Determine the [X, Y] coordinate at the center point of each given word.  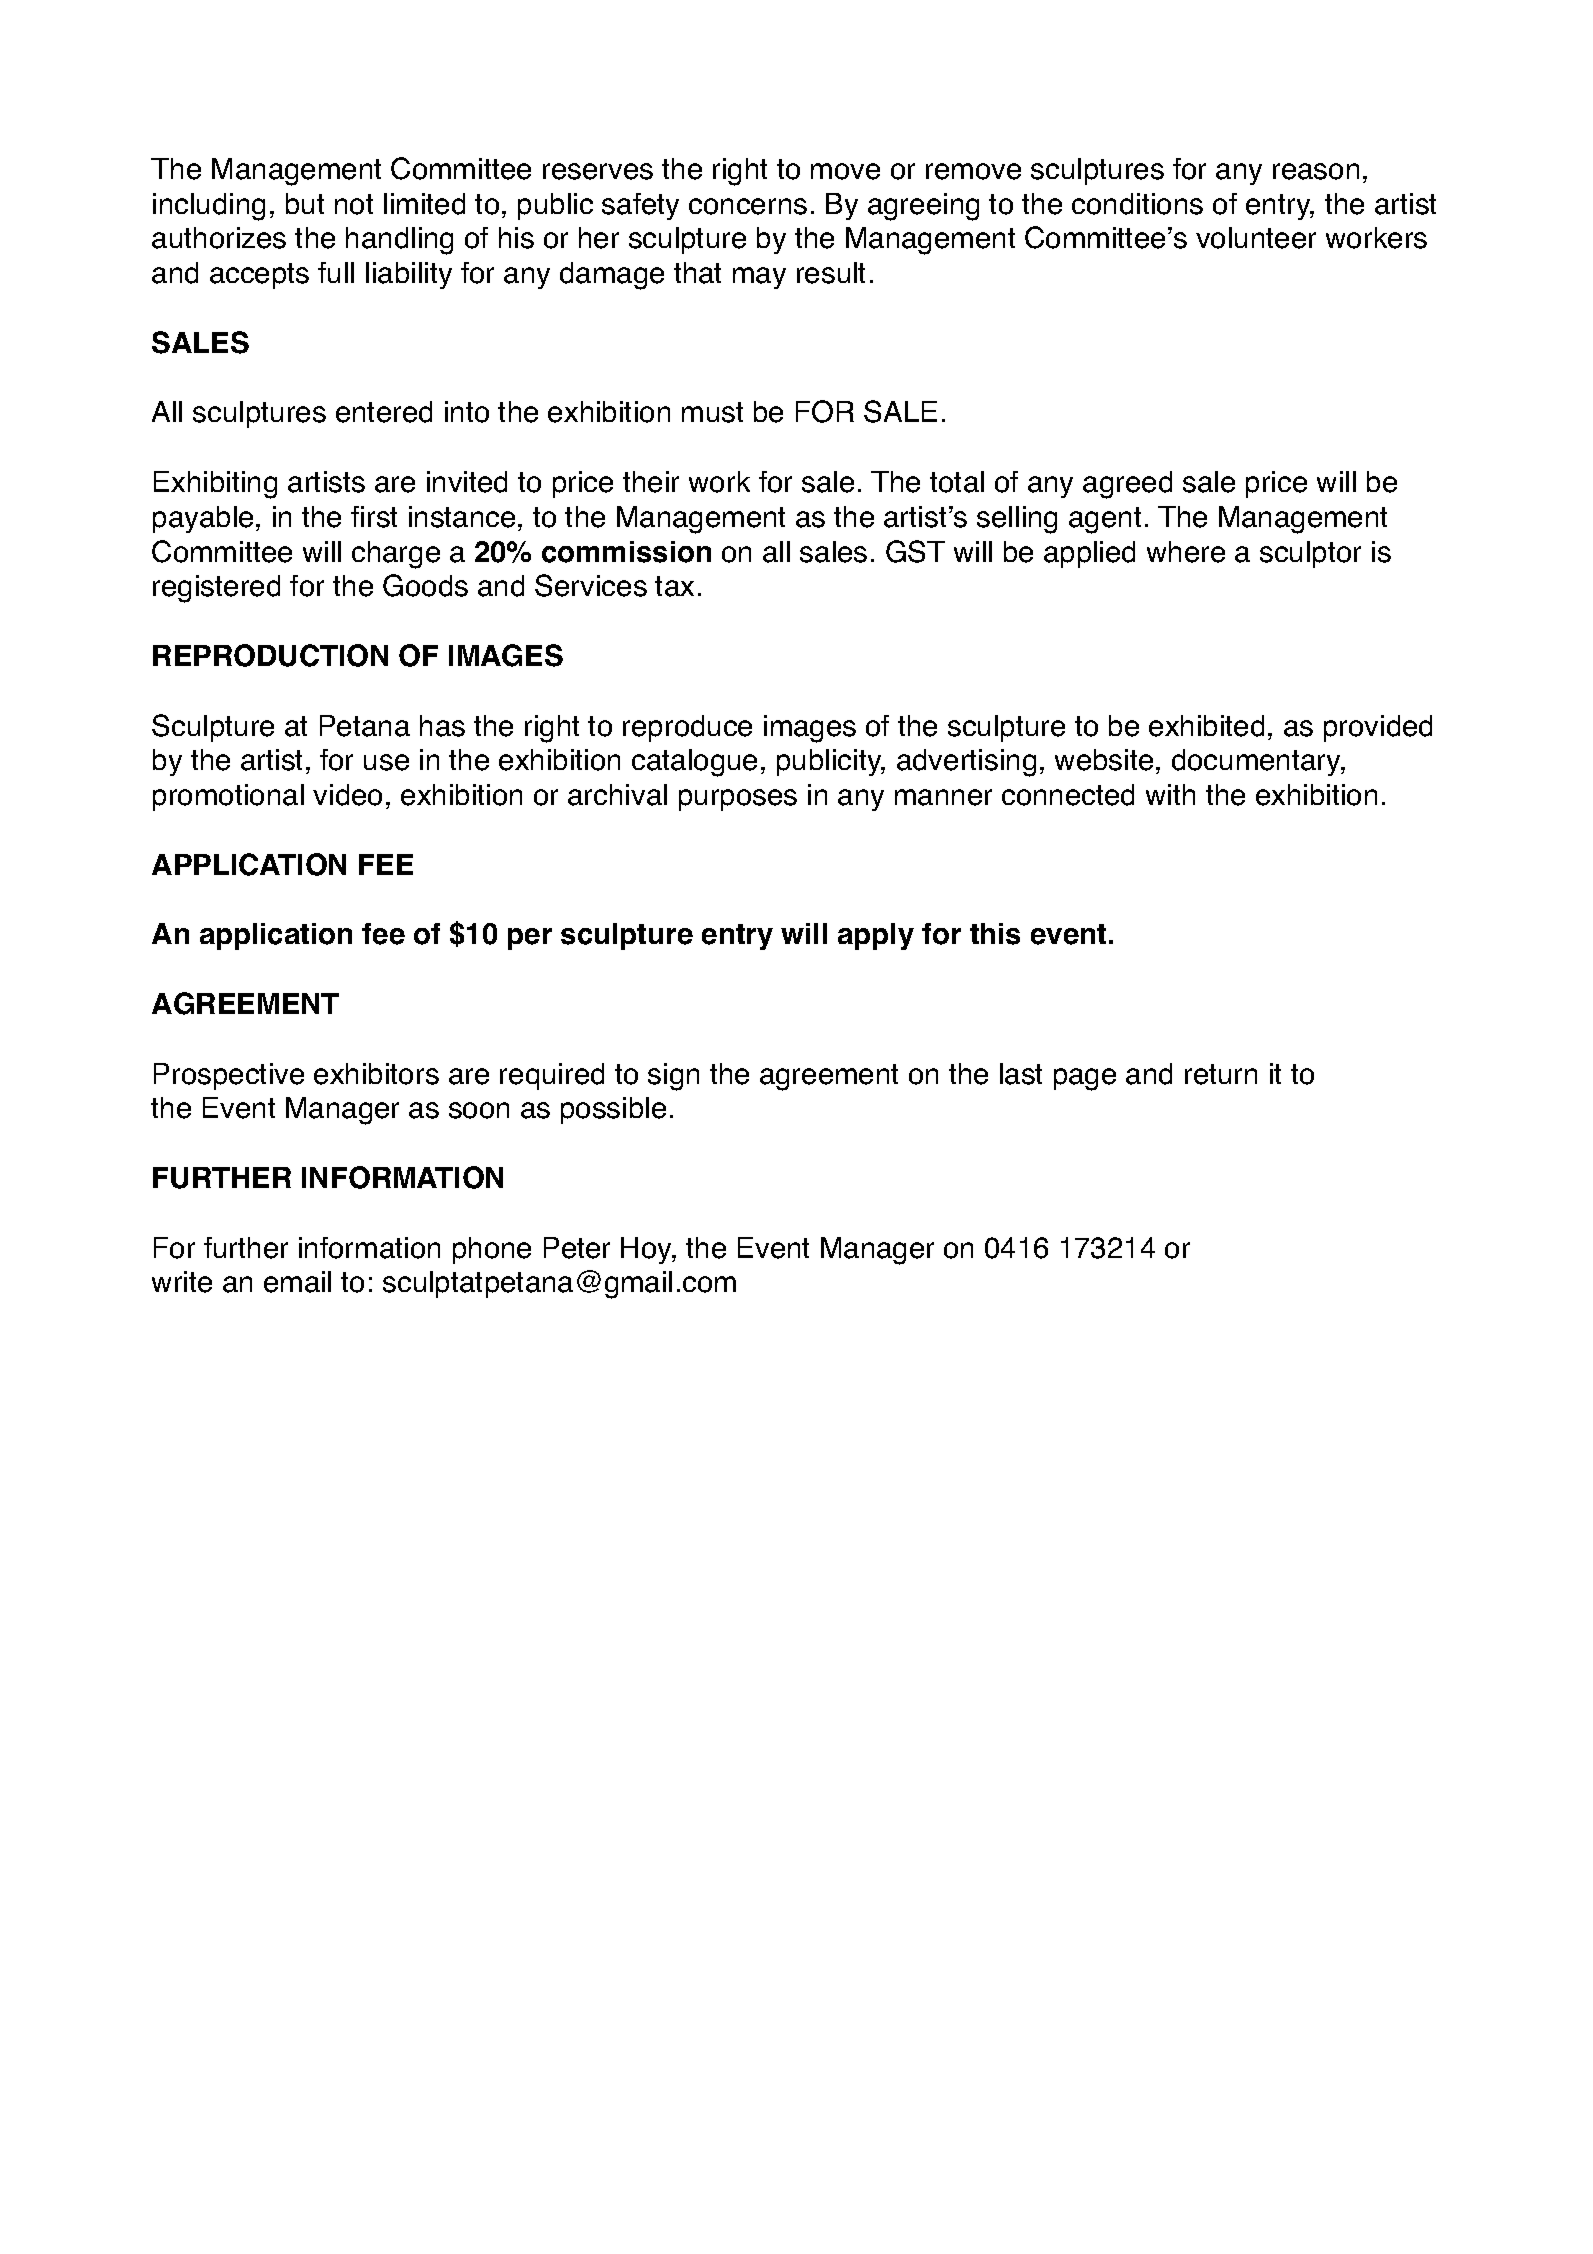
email [297, 1282]
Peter [577, 1248]
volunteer [1256, 238]
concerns [748, 206]
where [1186, 552]
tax [674, 586]
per [530, 939]
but [305, 203]
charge [396, 555]
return [1221, 1074]
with [1170, 794]
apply [876, 936]
